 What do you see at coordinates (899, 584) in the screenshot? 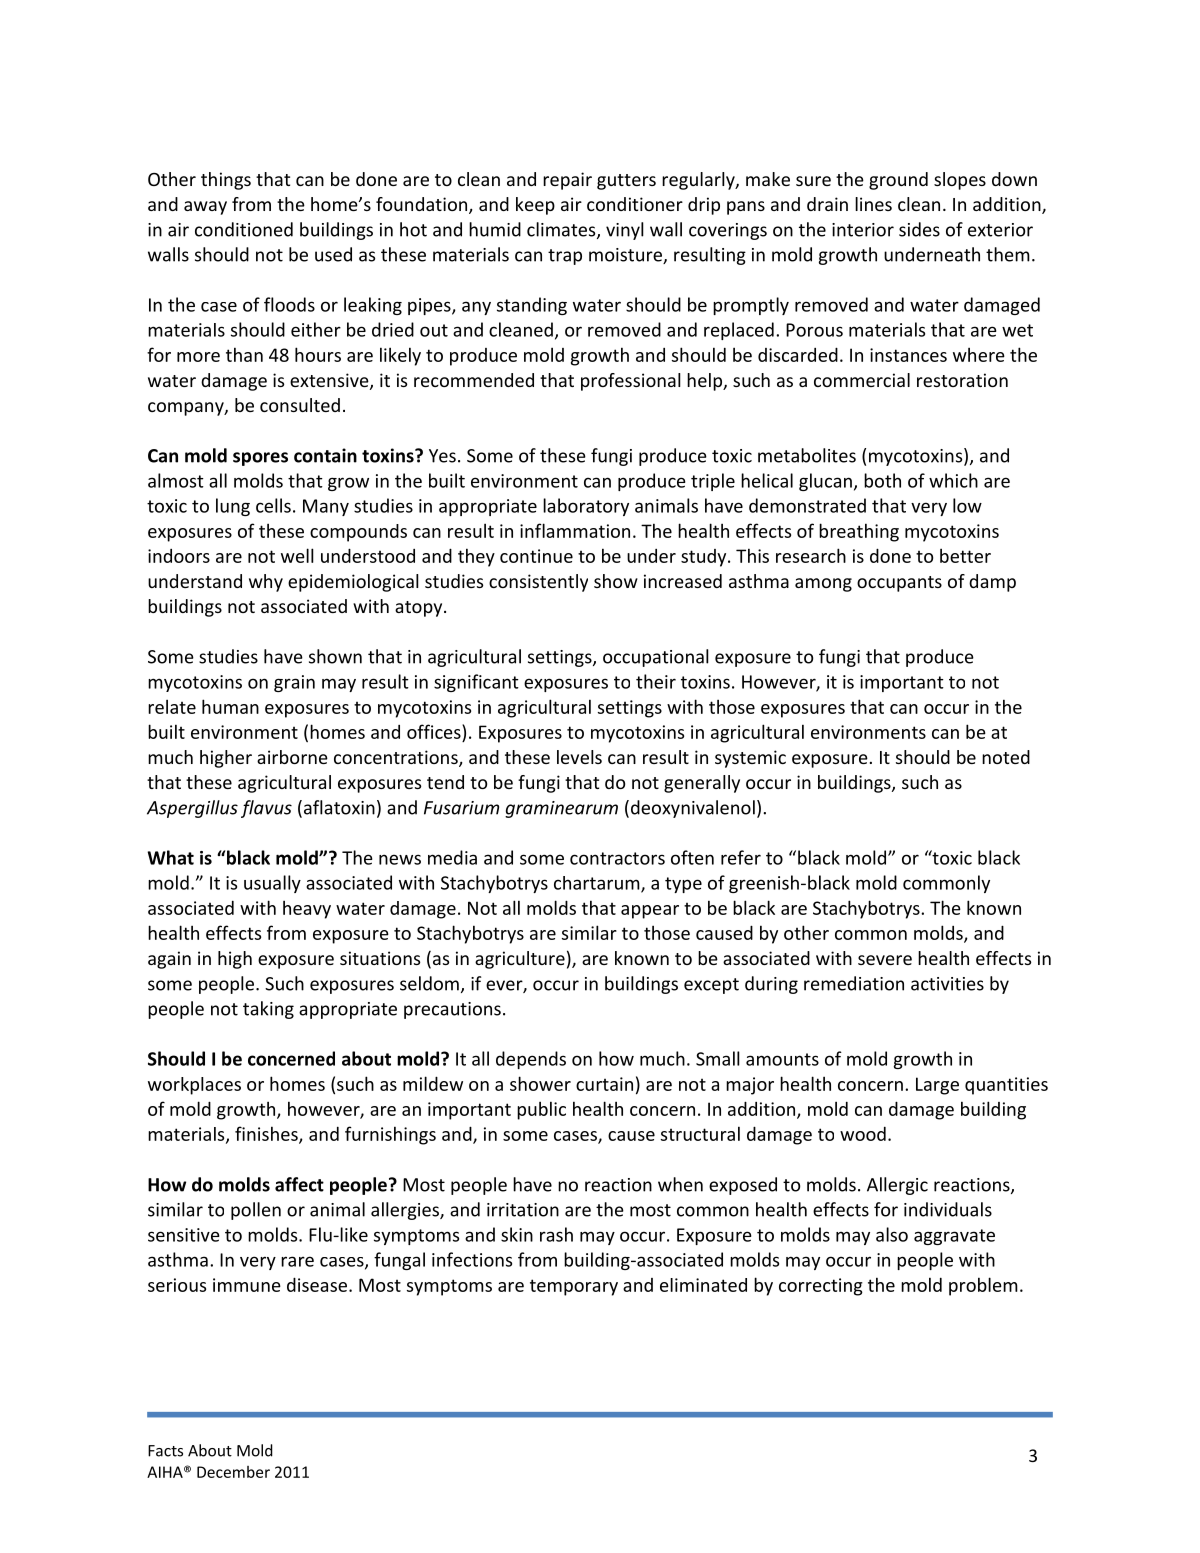
I see `occupants` at bounding box center [899, 584].
